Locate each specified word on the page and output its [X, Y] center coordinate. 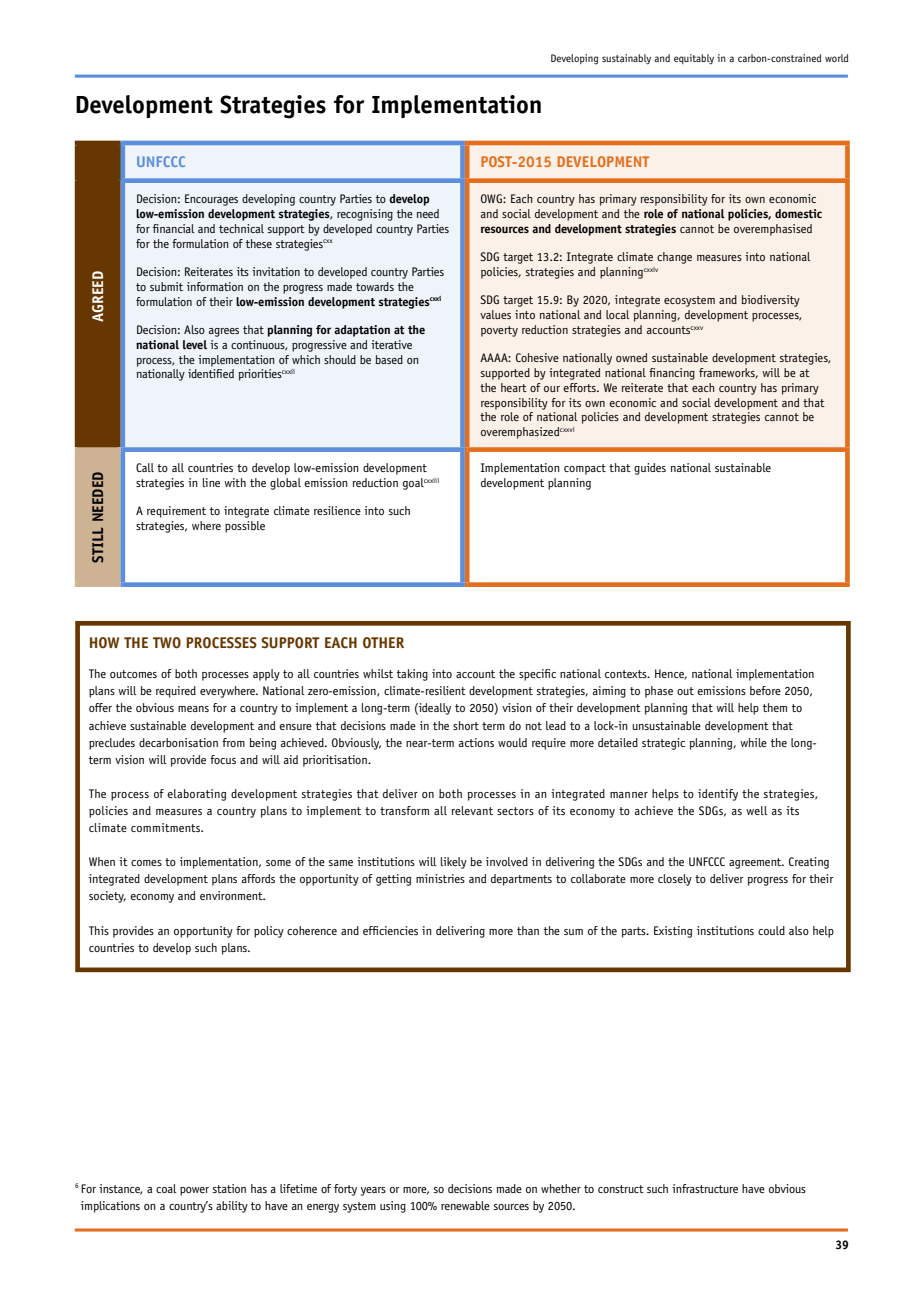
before [765, 690]
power [194, 1191]
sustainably [626, 59]
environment [232, 895]
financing [672, 374]
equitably [694, 59]
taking [412, 675]
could [771, 930]
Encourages [211, 200]
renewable [465, 1205]
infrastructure [705, 1188]
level [195, 345]
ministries [440, 878]
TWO [167, 643]
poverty [499, 331]
